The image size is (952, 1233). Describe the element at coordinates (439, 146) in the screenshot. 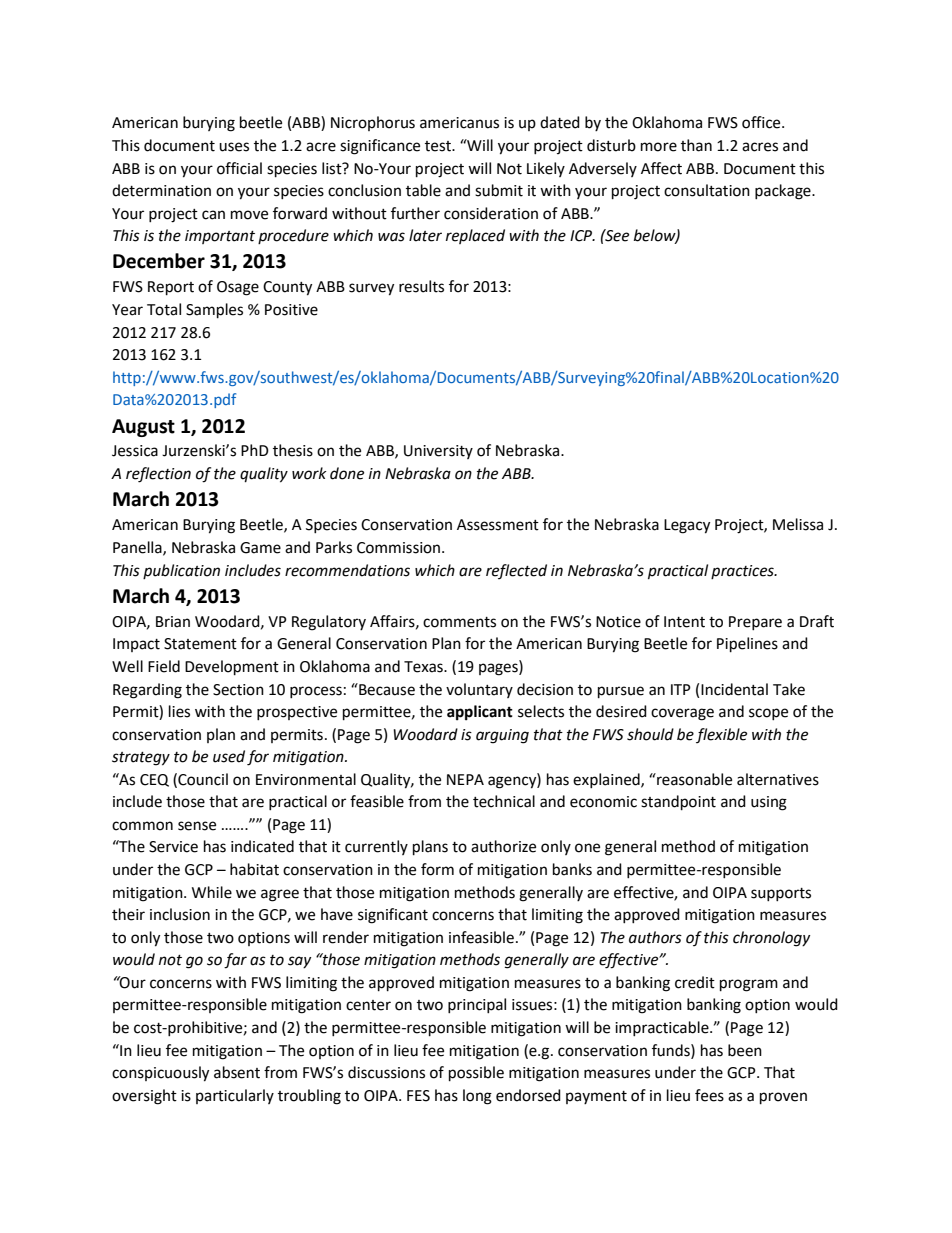

I see `test` at that location.
